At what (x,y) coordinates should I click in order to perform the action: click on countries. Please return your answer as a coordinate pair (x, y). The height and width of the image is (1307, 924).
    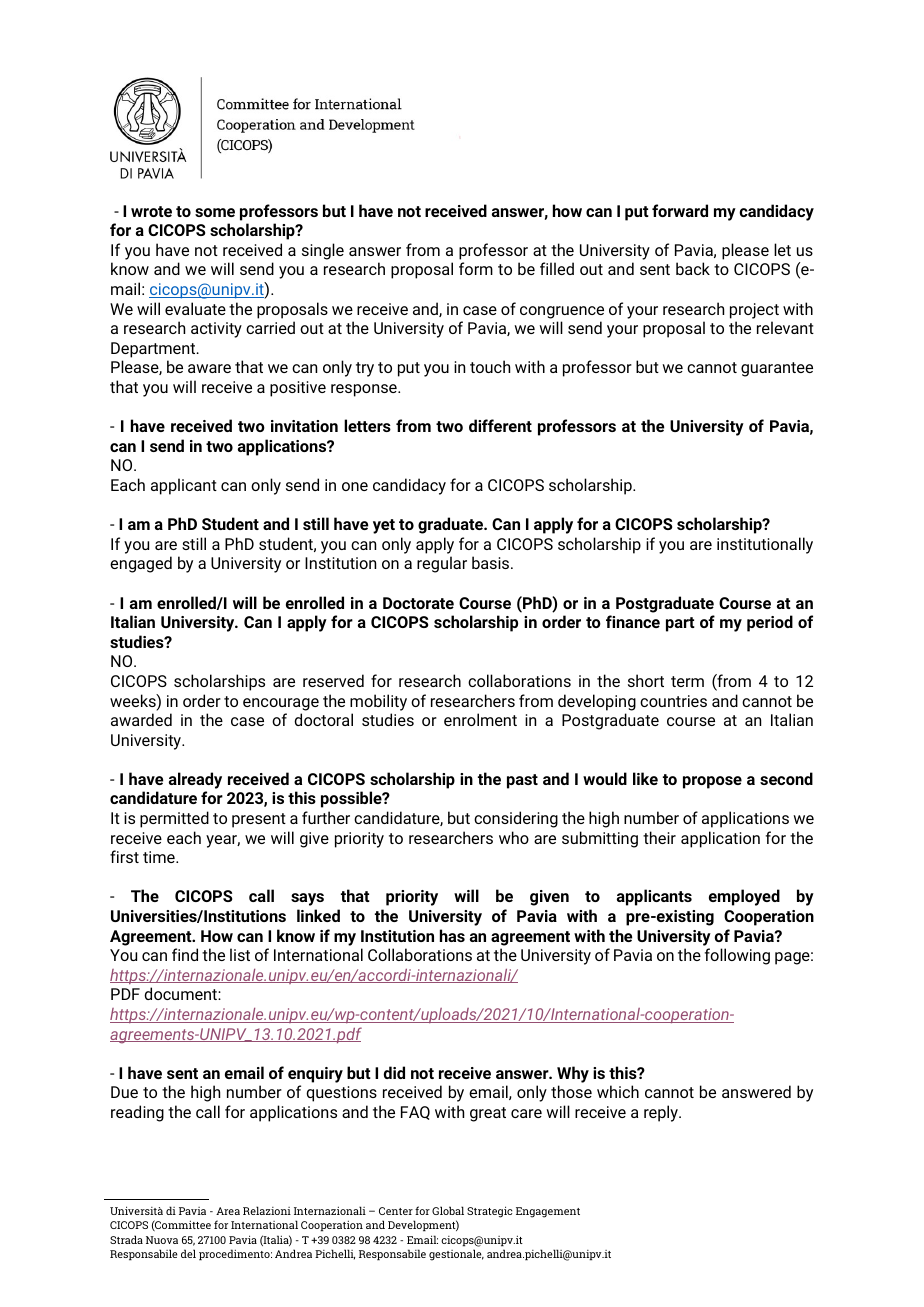
    Looking at the image, I should click on (673, 701).
